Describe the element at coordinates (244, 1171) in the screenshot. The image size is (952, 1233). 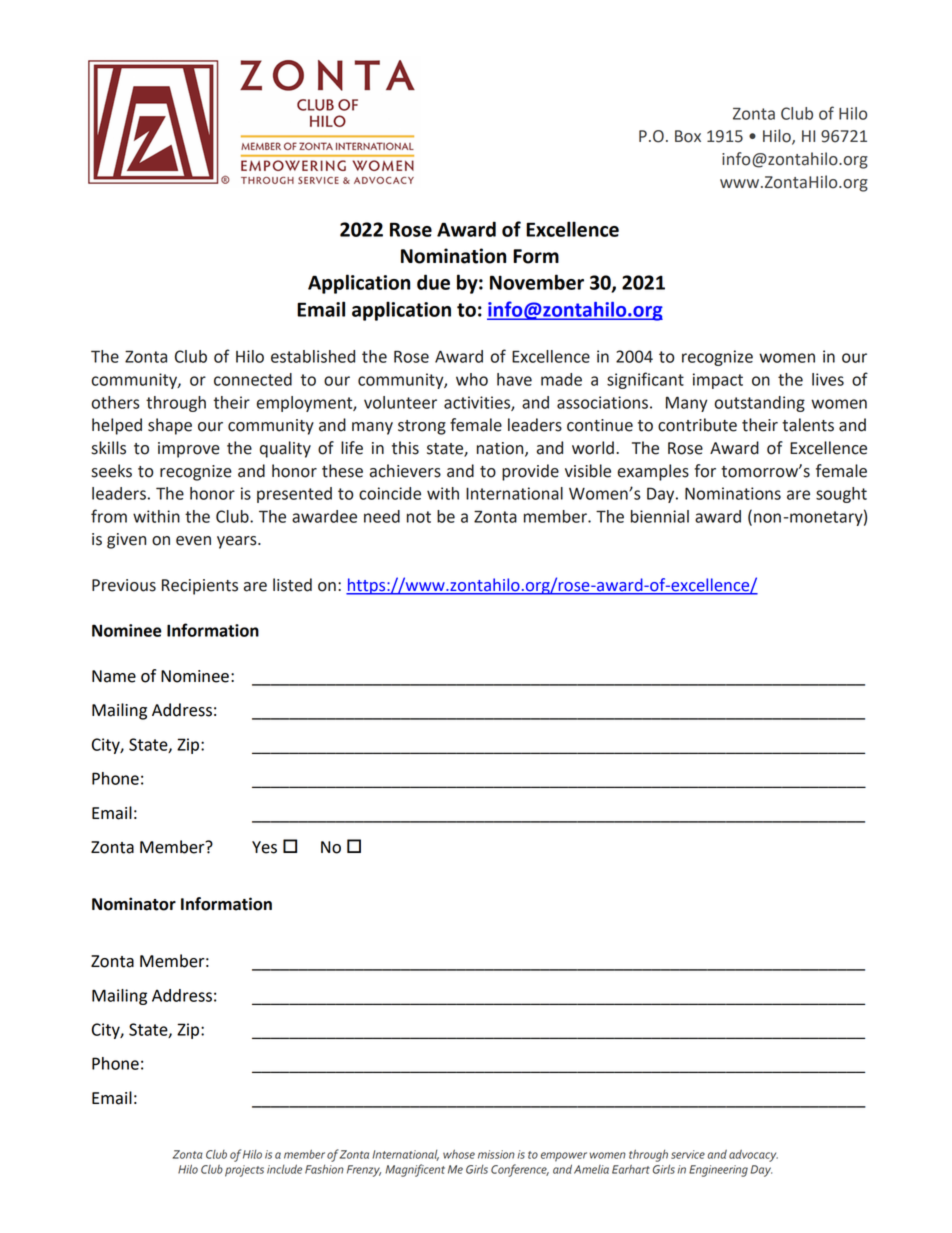
I see `projects` at that location.
